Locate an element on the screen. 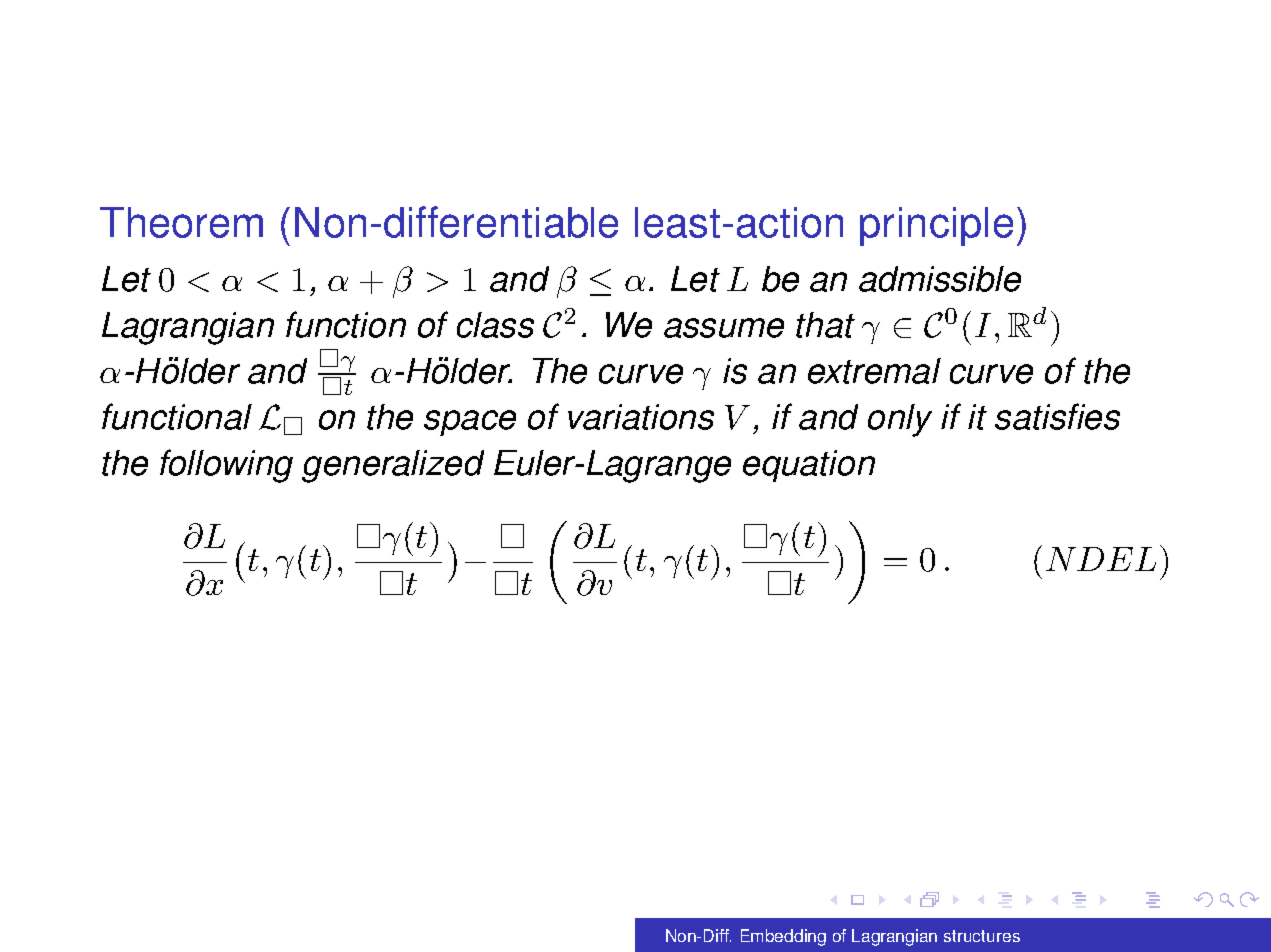 This screenshot has height=952, width=1271. that is located at coordinates (825, 325).
